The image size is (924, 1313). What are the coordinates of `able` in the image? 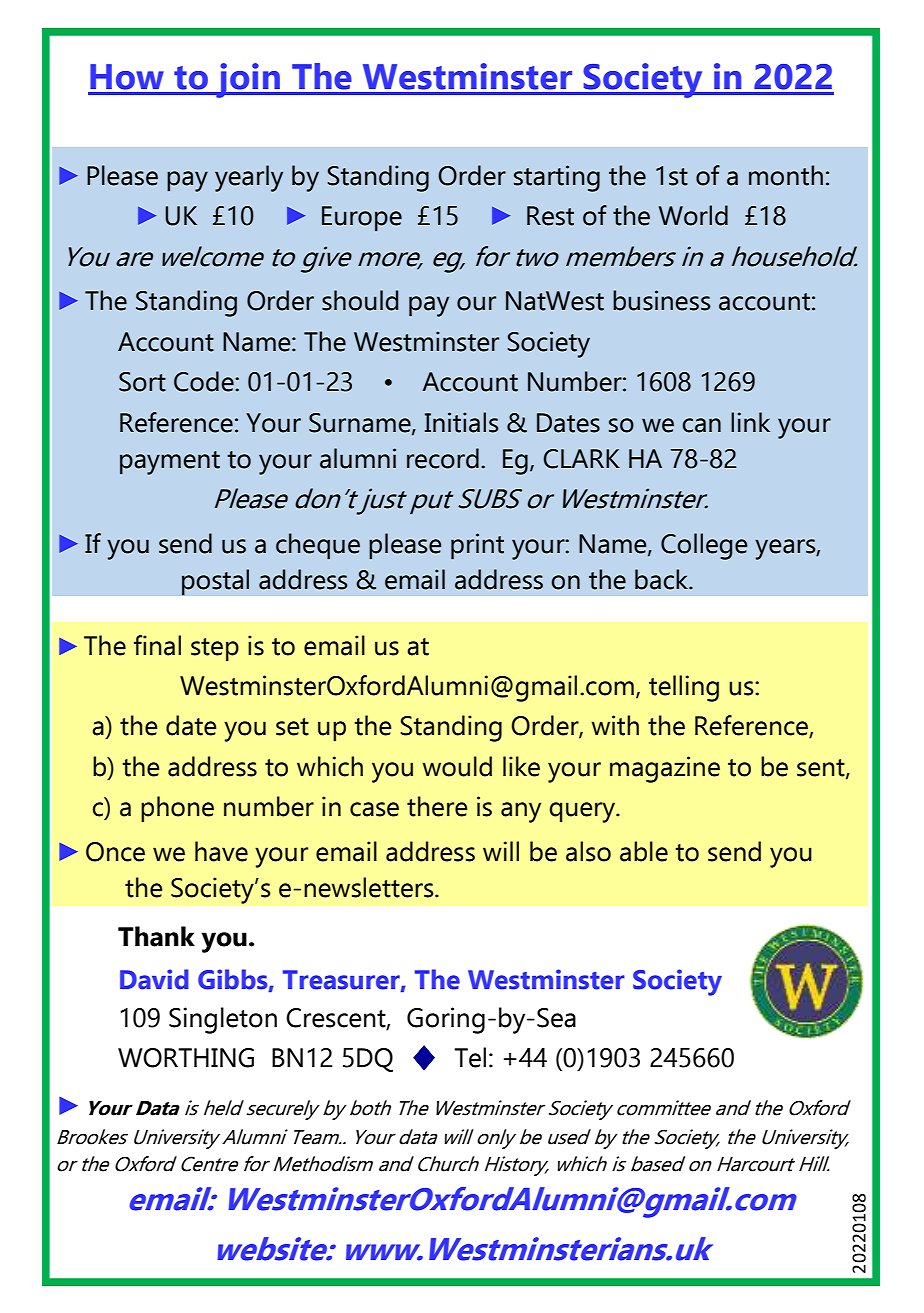 It's located at (644, 851).
